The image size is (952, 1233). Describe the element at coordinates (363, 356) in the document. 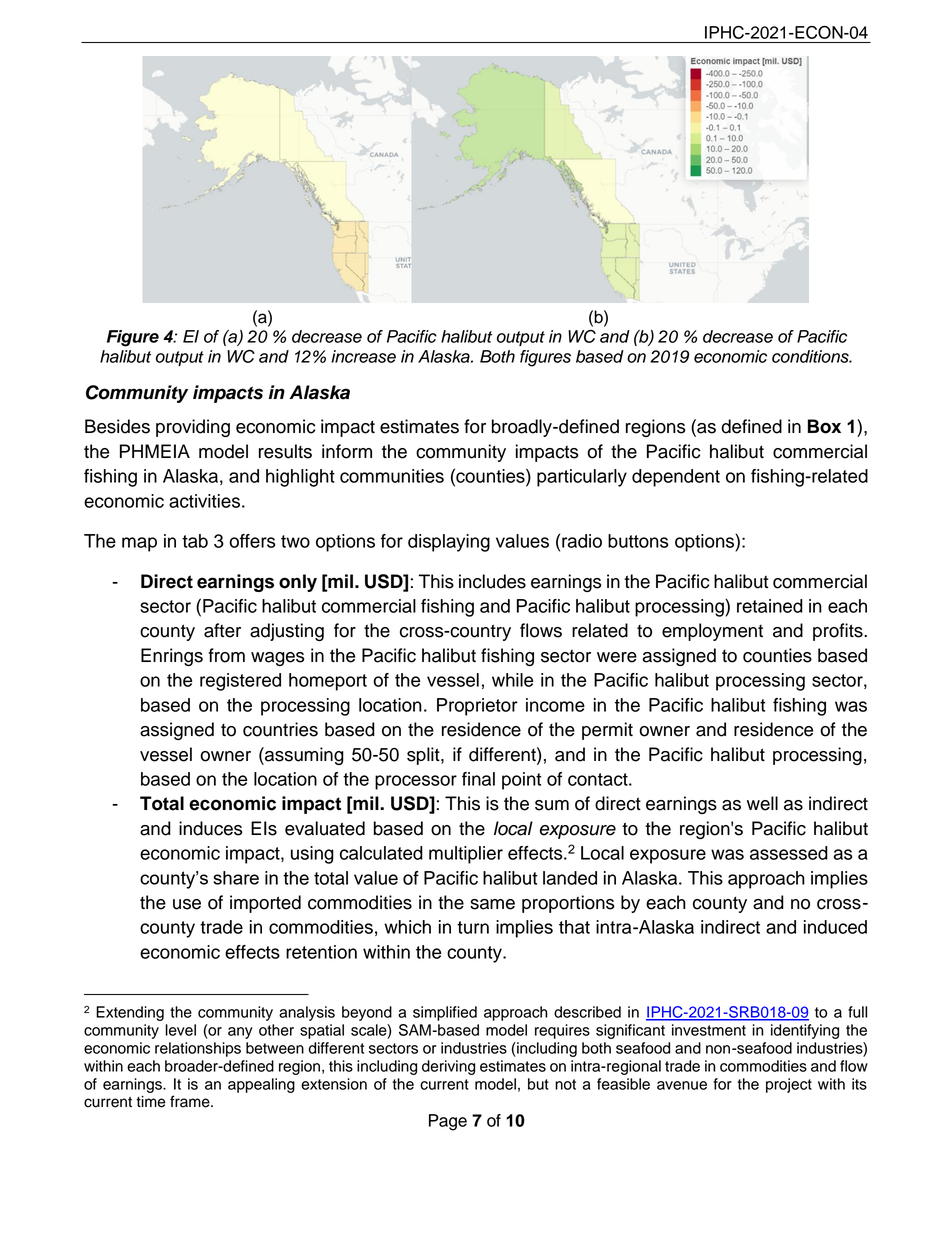

I see `increase` at that location.
